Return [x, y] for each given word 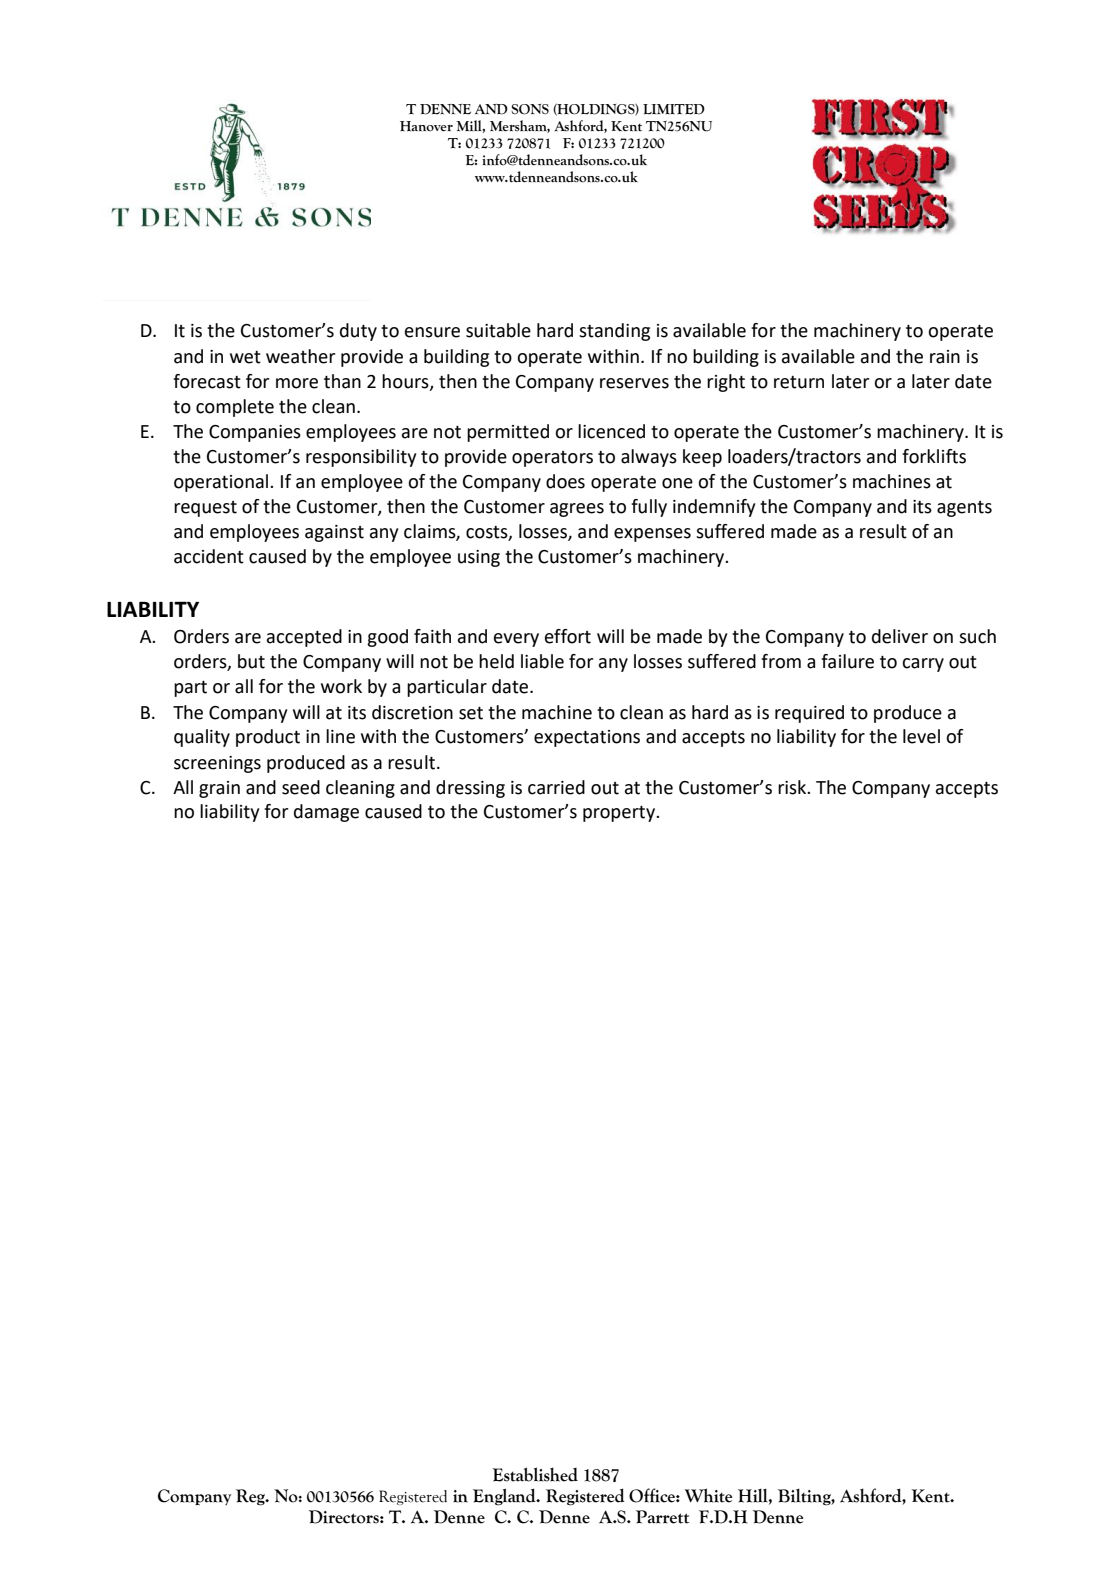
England [505, 1497]
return [799, 382]
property [620, 814]
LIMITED [674, 109]
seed [301, 787]
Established [535, 1474]
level [921, 736]
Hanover [426, 126]
